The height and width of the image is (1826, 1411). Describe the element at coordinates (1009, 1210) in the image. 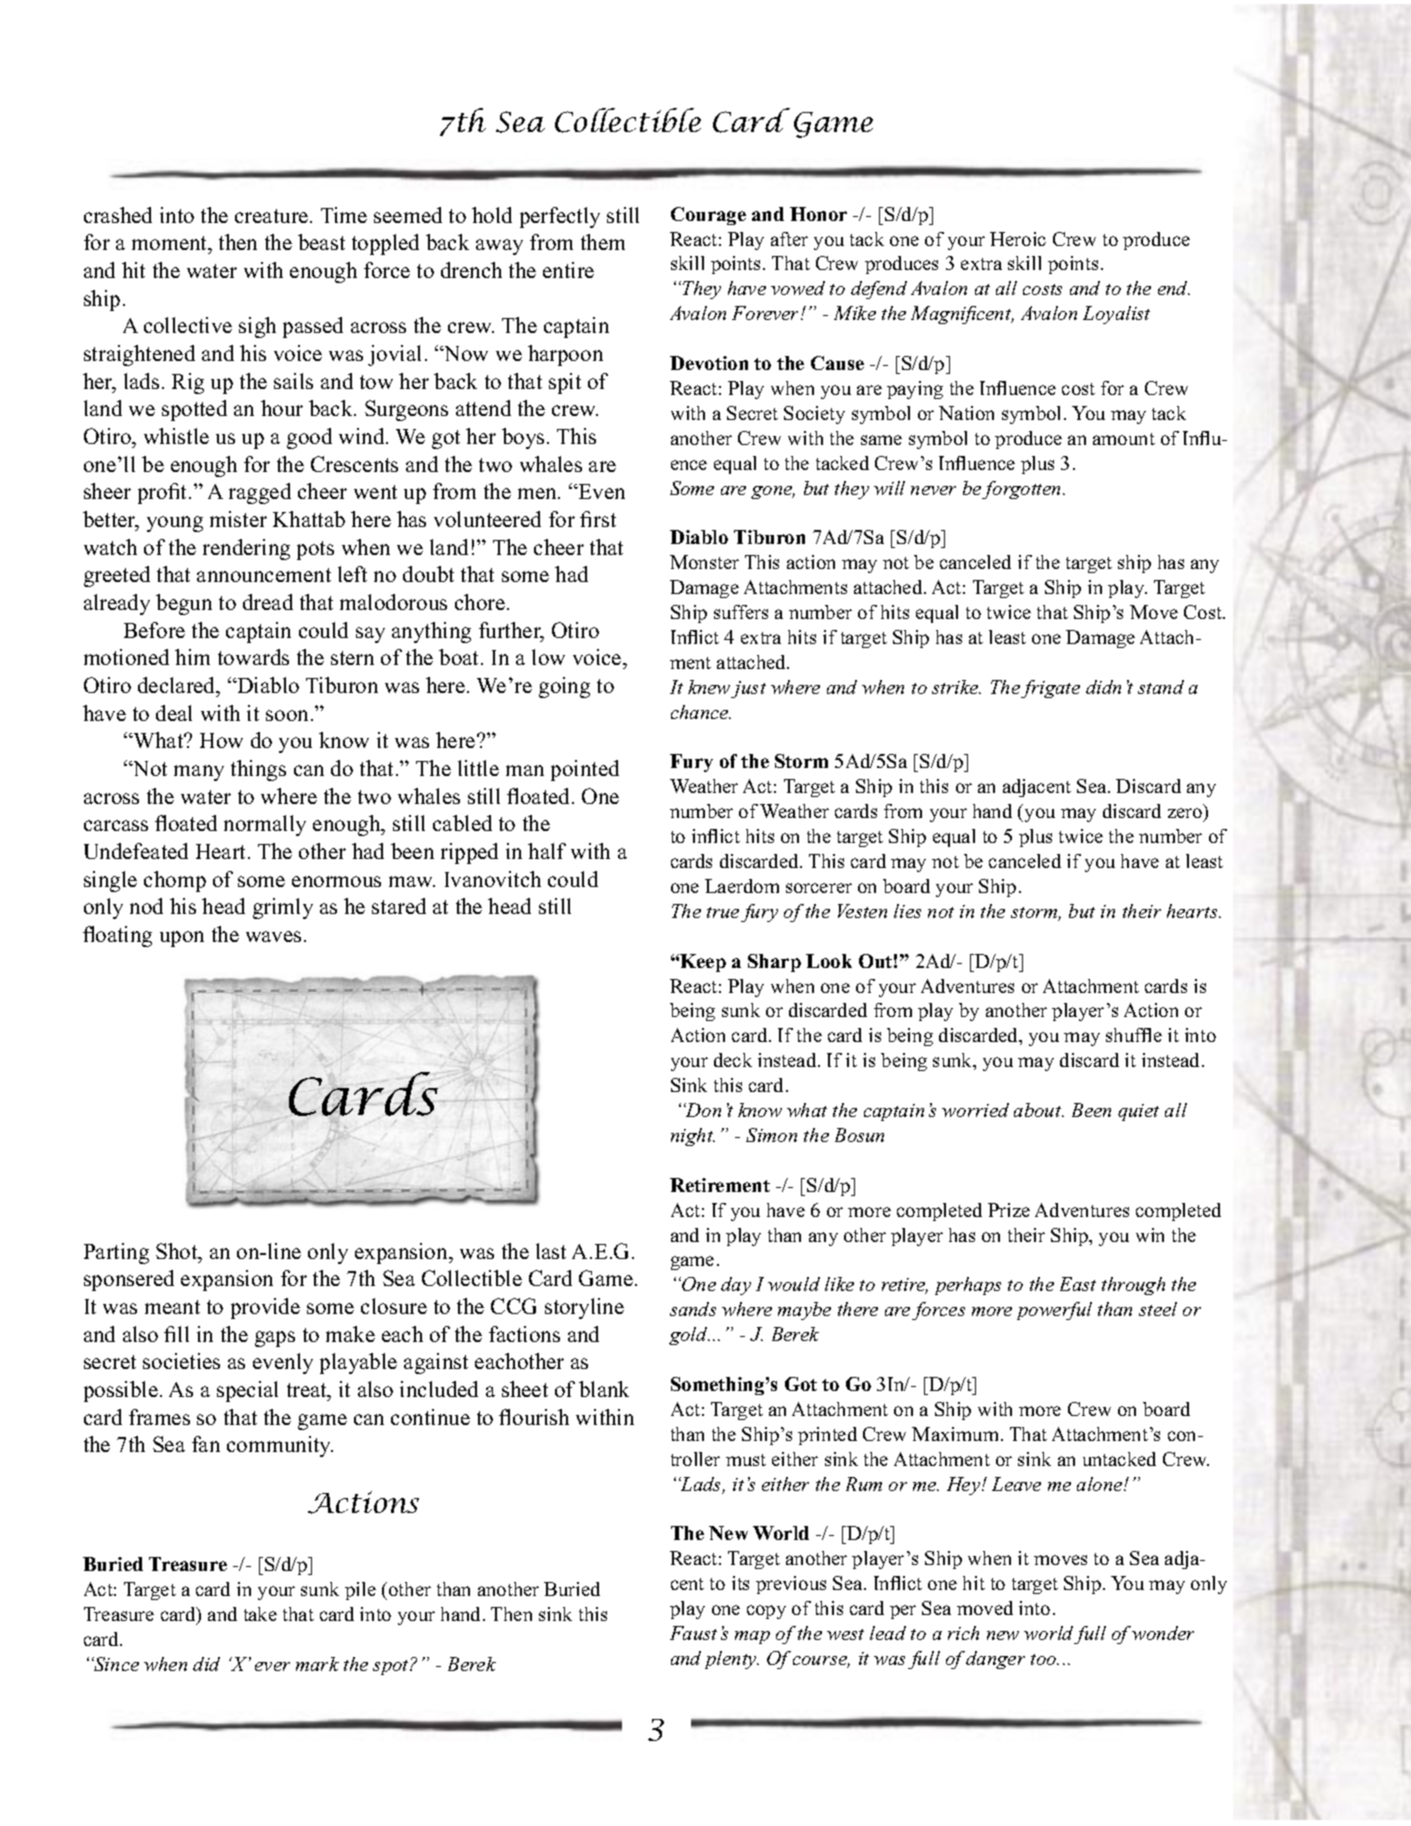

I see `Prize` at that location.
